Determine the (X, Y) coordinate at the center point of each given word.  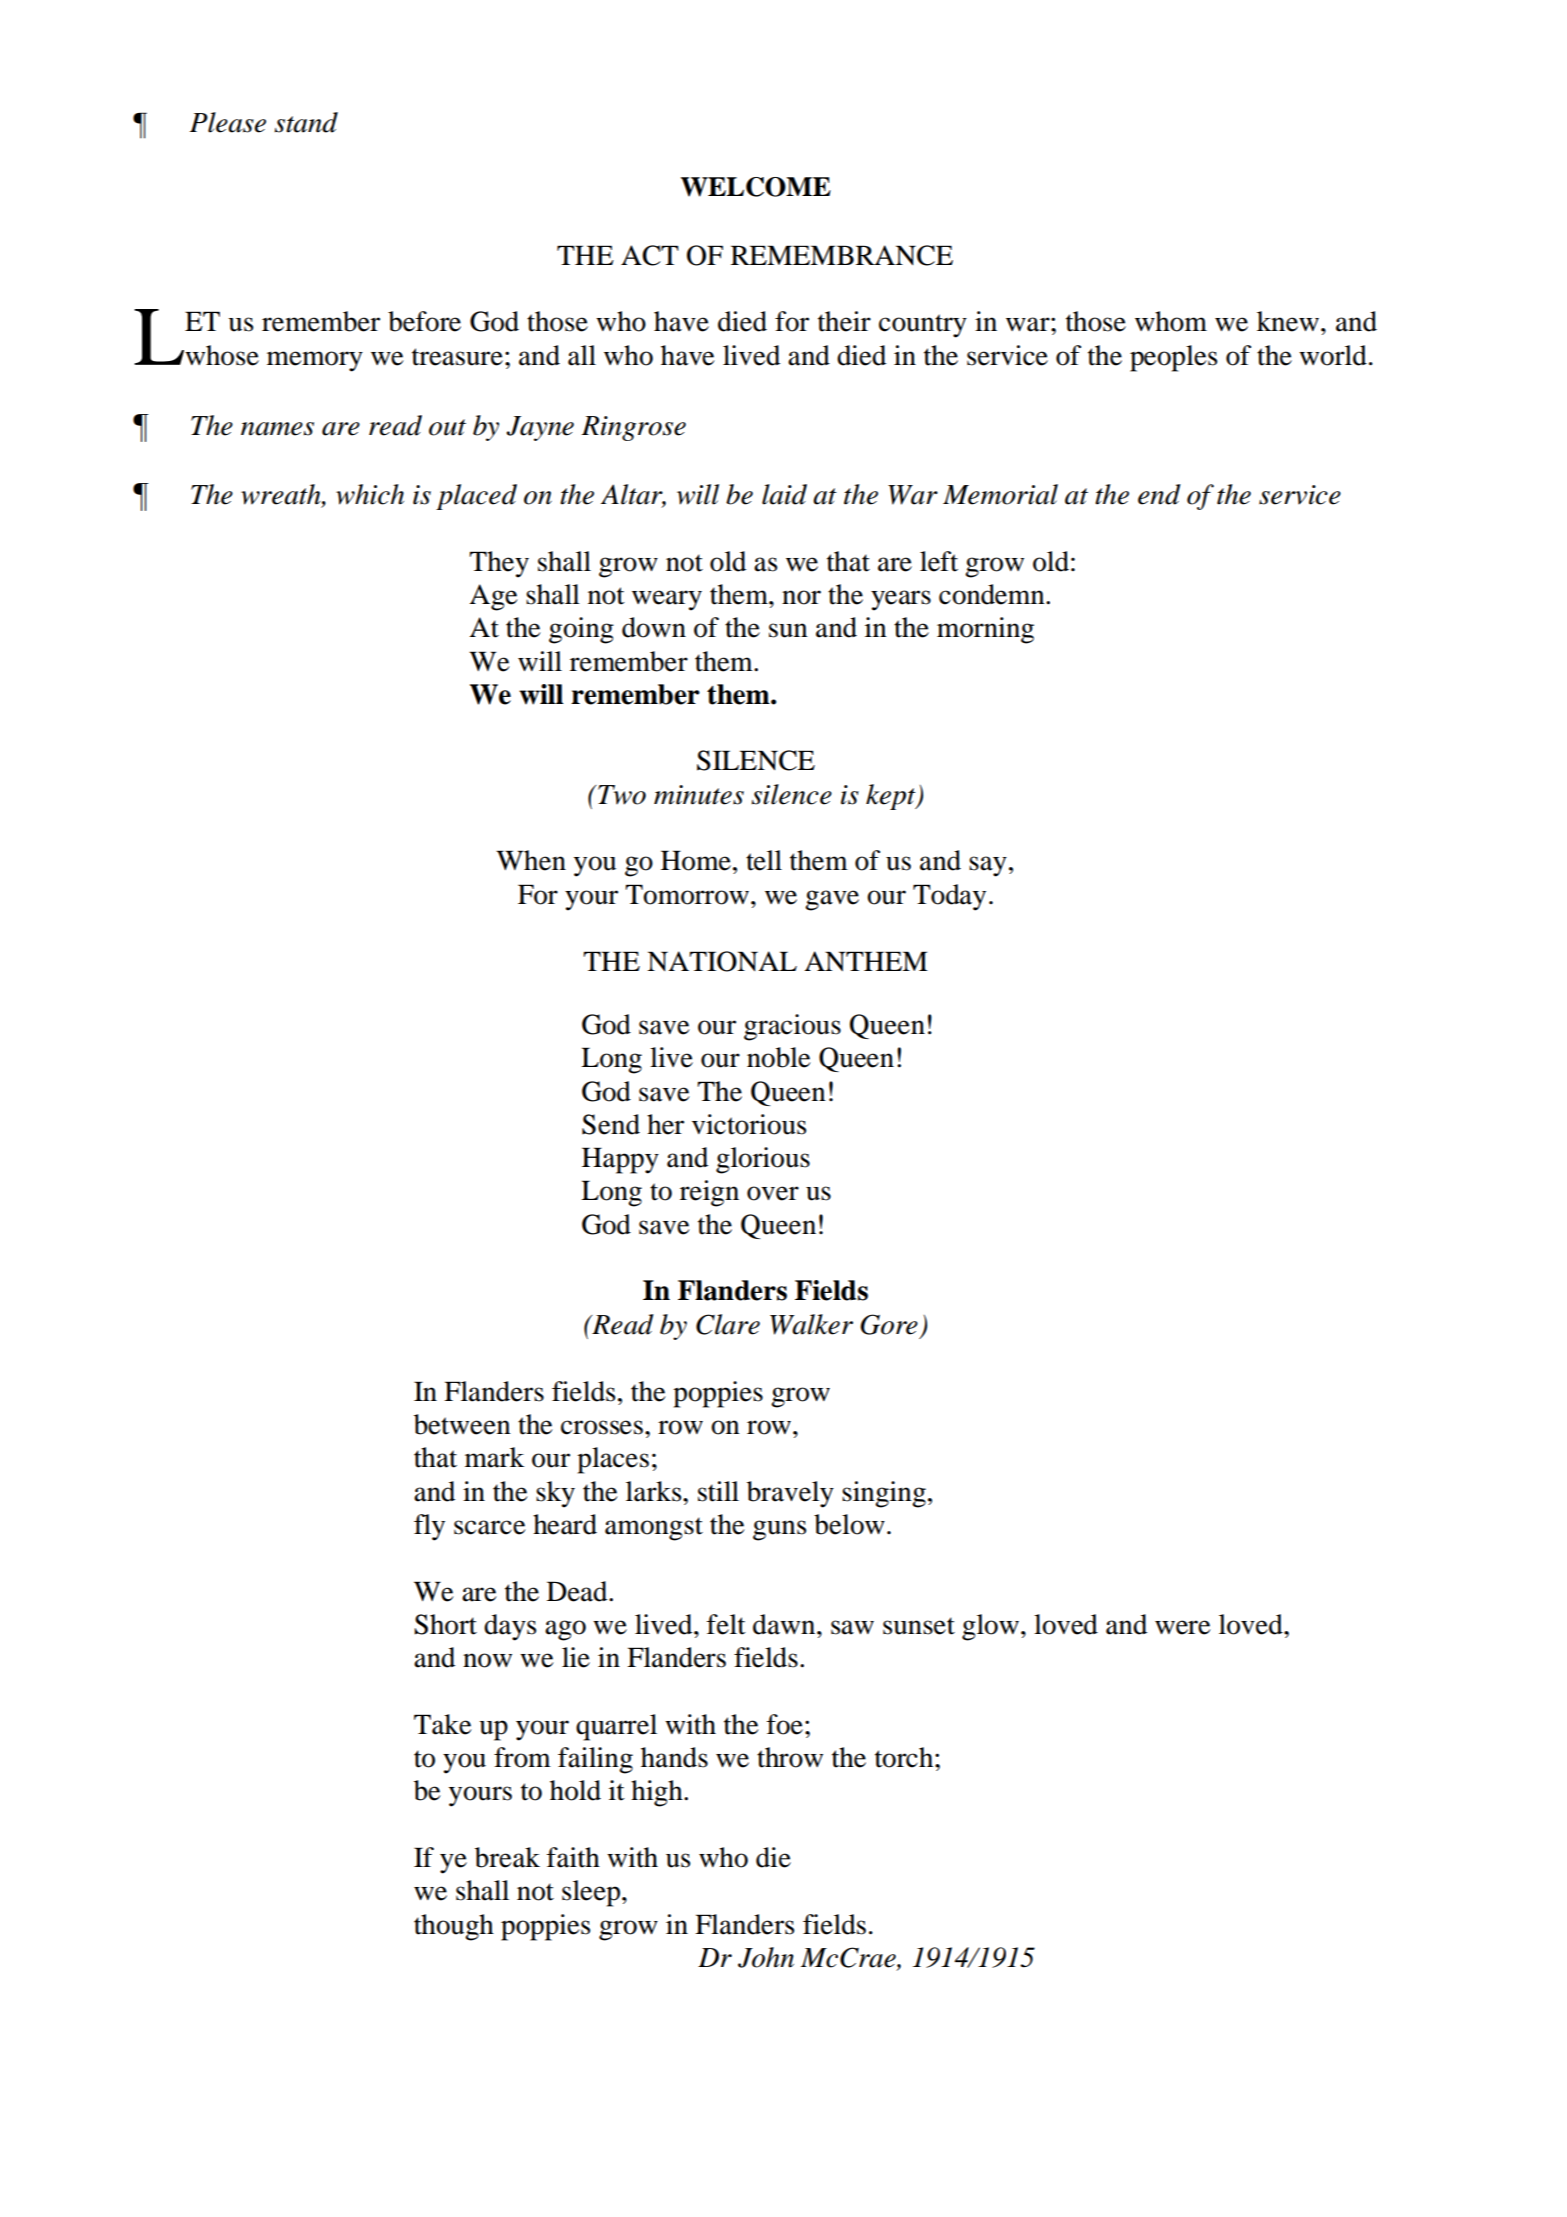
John (766, 1957)
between (462, 1424)
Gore (889, 1324)
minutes (699, 795)
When (531, 860)
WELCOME (756, 187)
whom (1171, 321)
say (988, 866)
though (454, 1927)
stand (306, 122)
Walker (811, 1324)
